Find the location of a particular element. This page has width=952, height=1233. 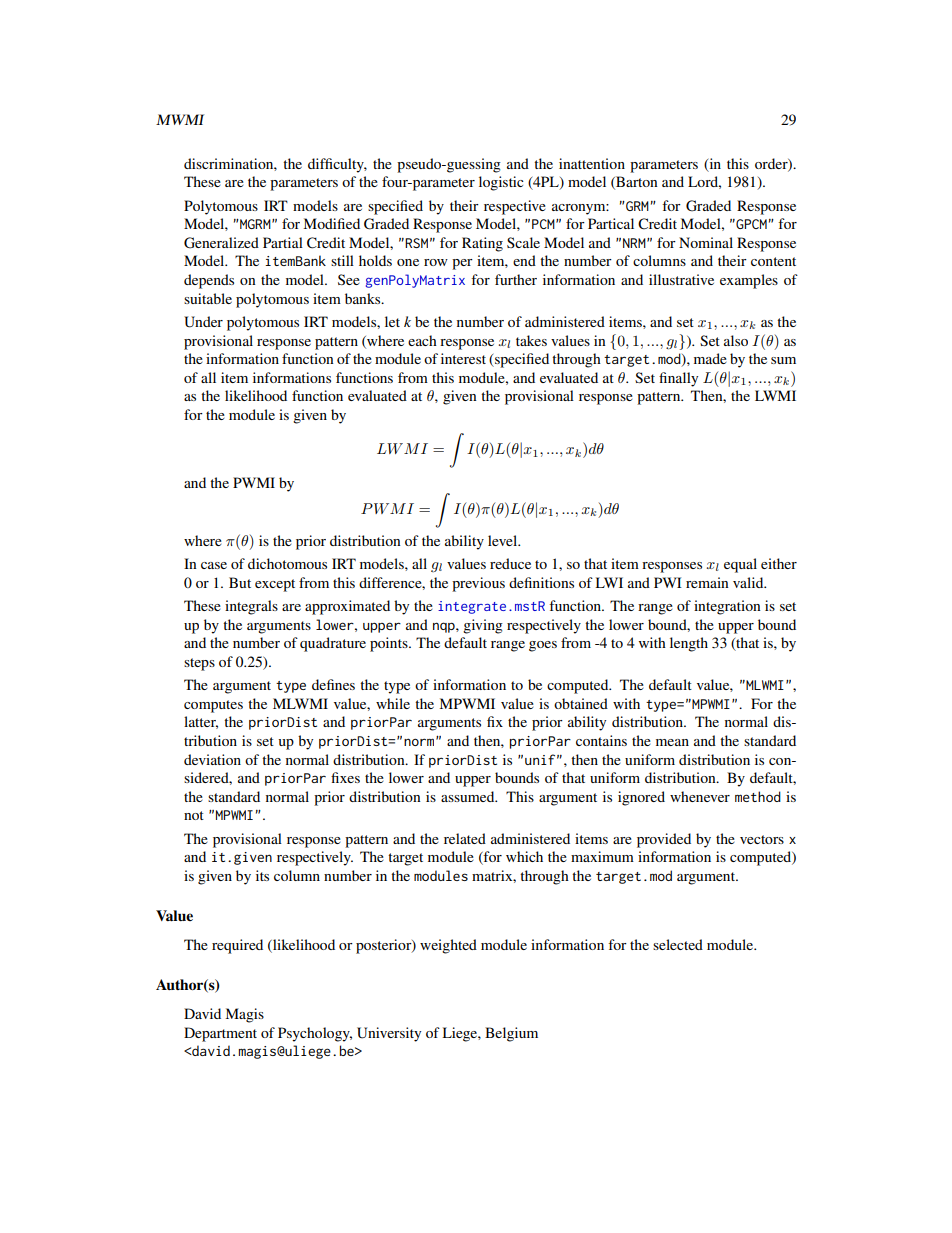

Department is located at coordinates (220, 1034).
